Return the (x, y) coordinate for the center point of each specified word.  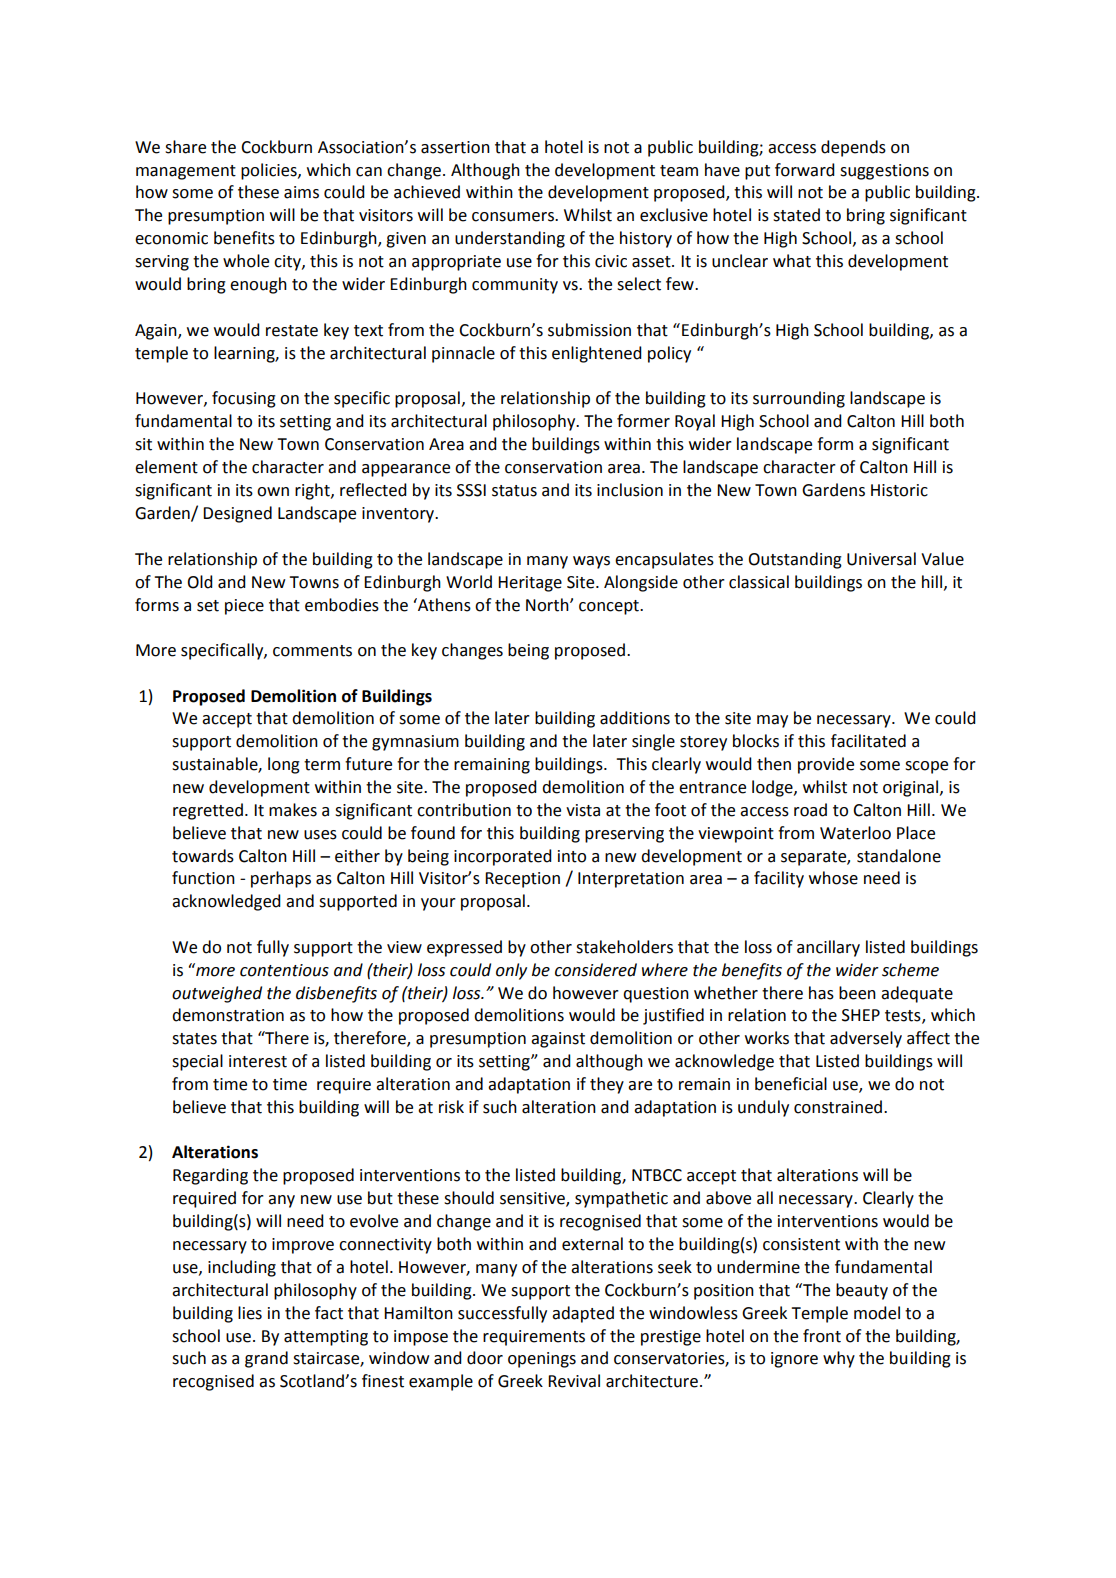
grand (266, 1359)
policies (270, 171)
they (607, 1085)
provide (826, 765)
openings (542, 1360)
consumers (514, 217)
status (514, 491)
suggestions (884, 172)
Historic (899, 490)
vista (583, 810)
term (322, 765)
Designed (237, 514)
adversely (866, 1039)
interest (258, 1061)
